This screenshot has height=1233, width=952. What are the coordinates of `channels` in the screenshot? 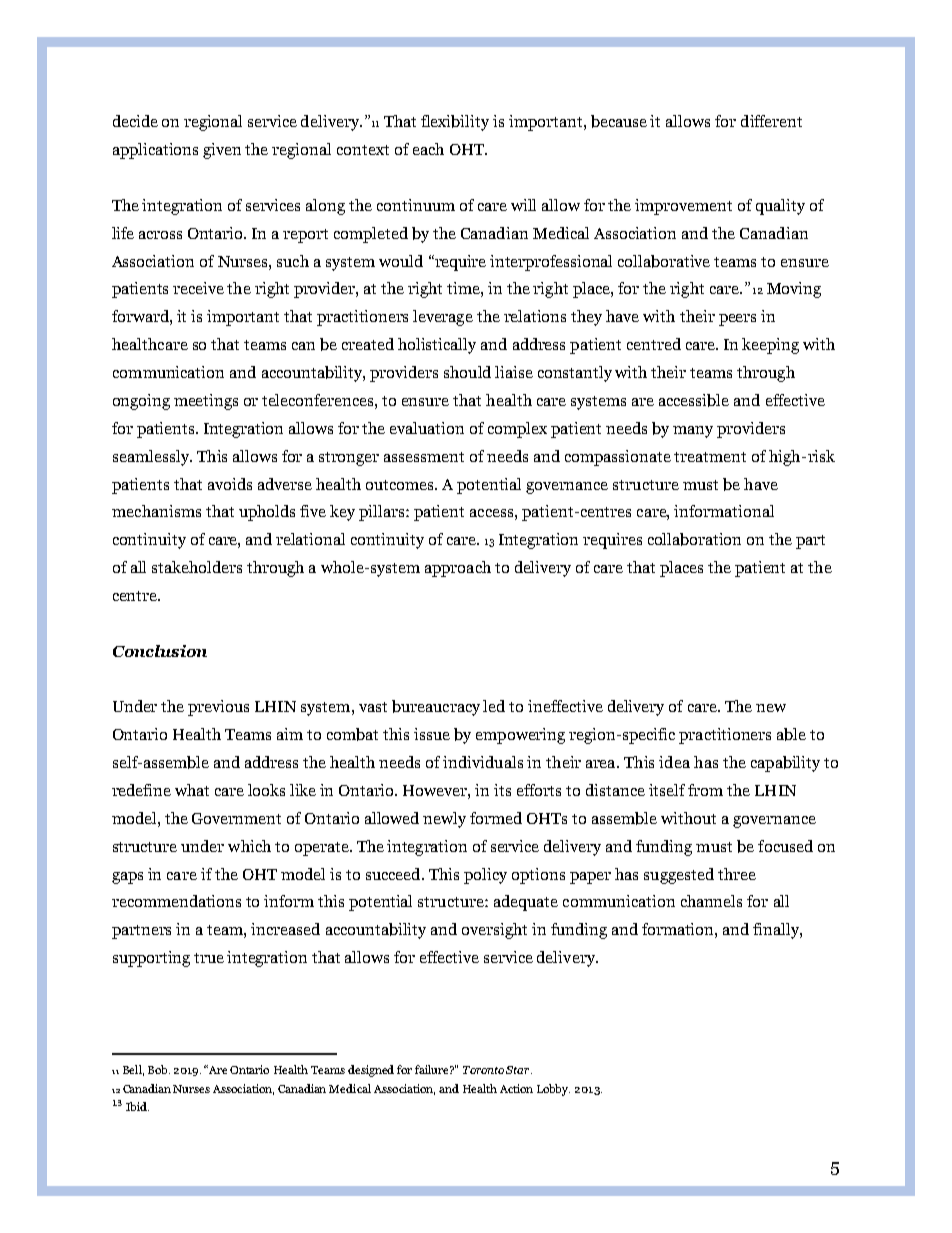 It's located at (711, 901).
